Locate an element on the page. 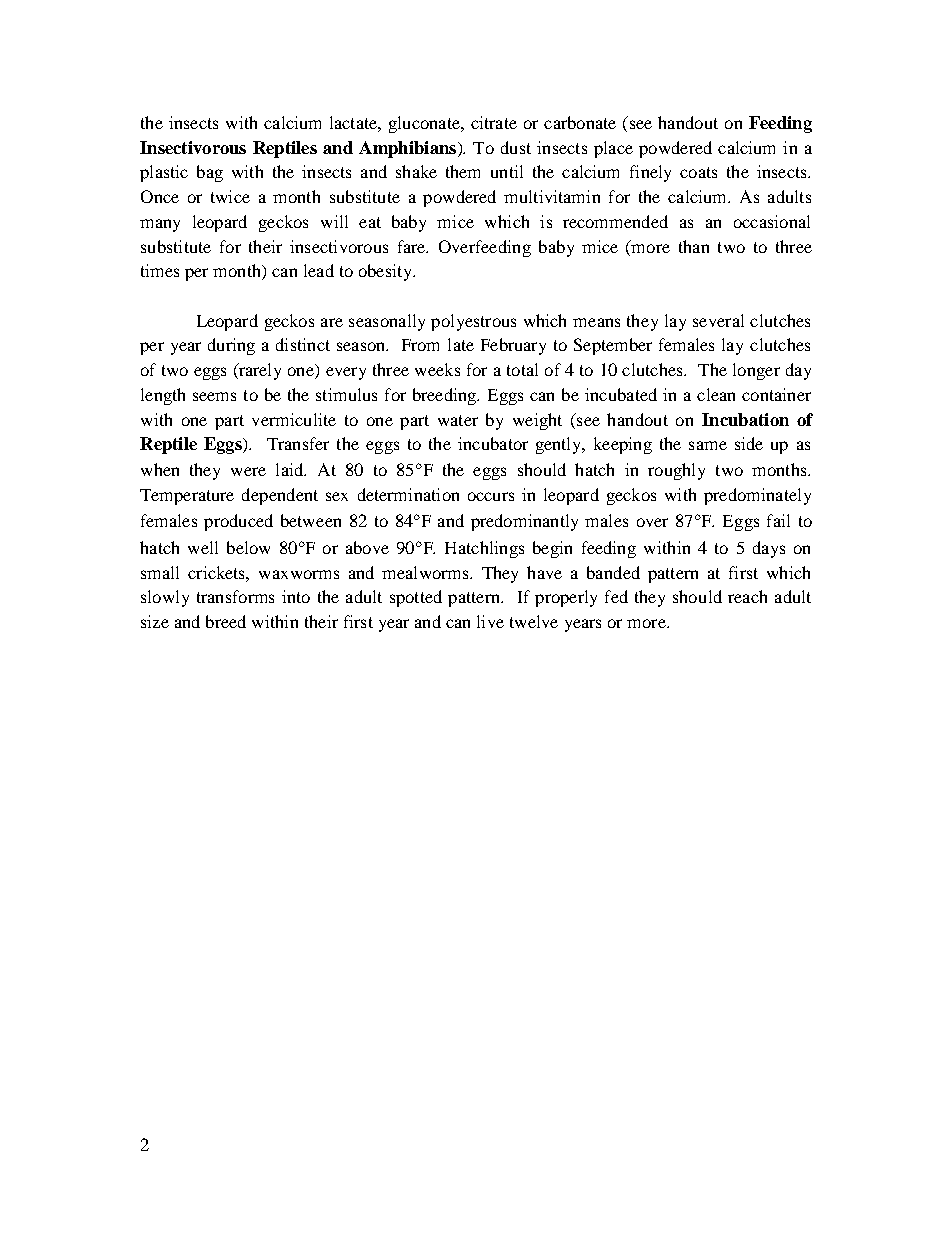  rarely is located at coordinates (259, 371).
